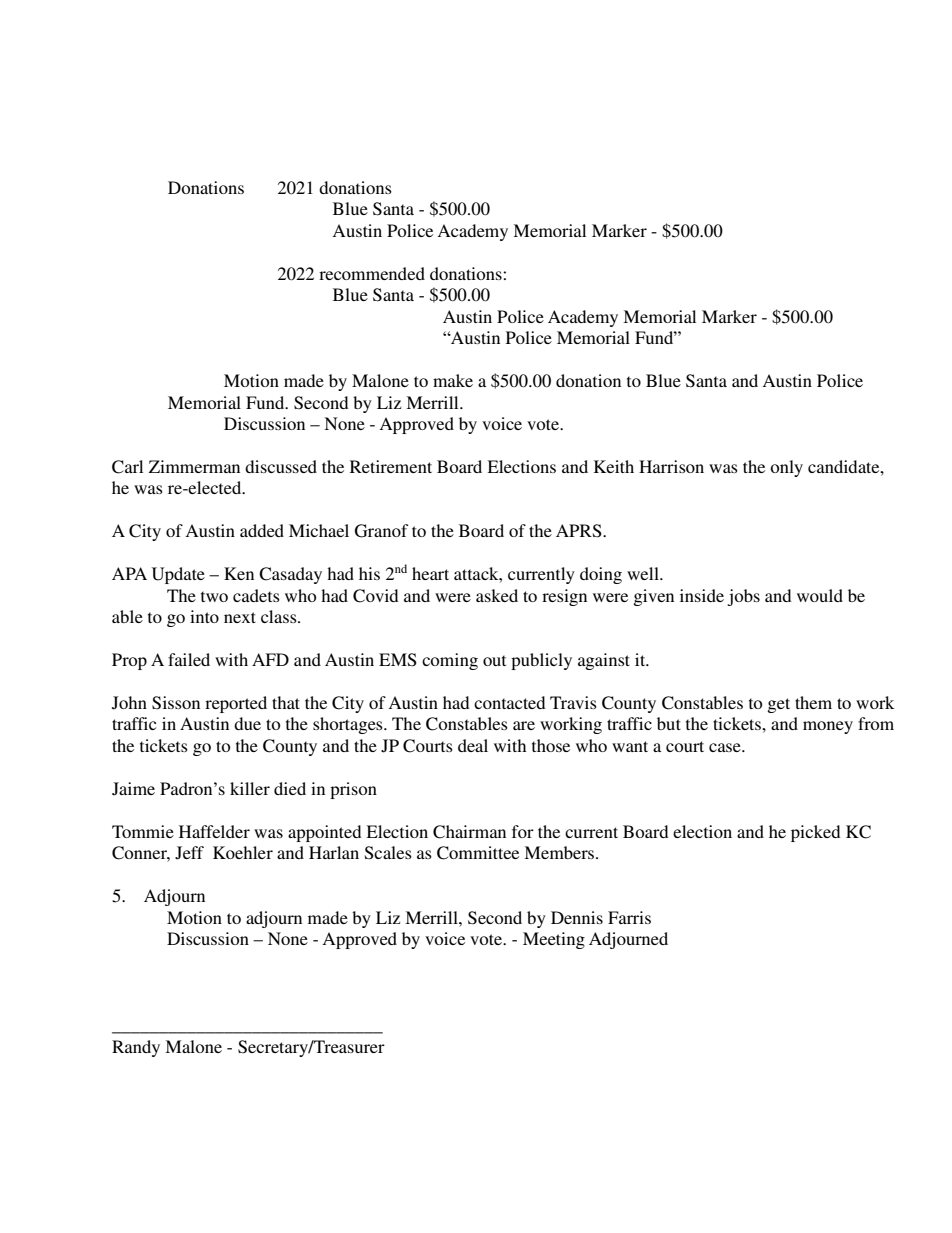 The height and width of the screenshot is (1233, 952). What do you see at coordinates (554, 940) in the screenshot?
I see `Meeting` at bounding box center [554, 940].
